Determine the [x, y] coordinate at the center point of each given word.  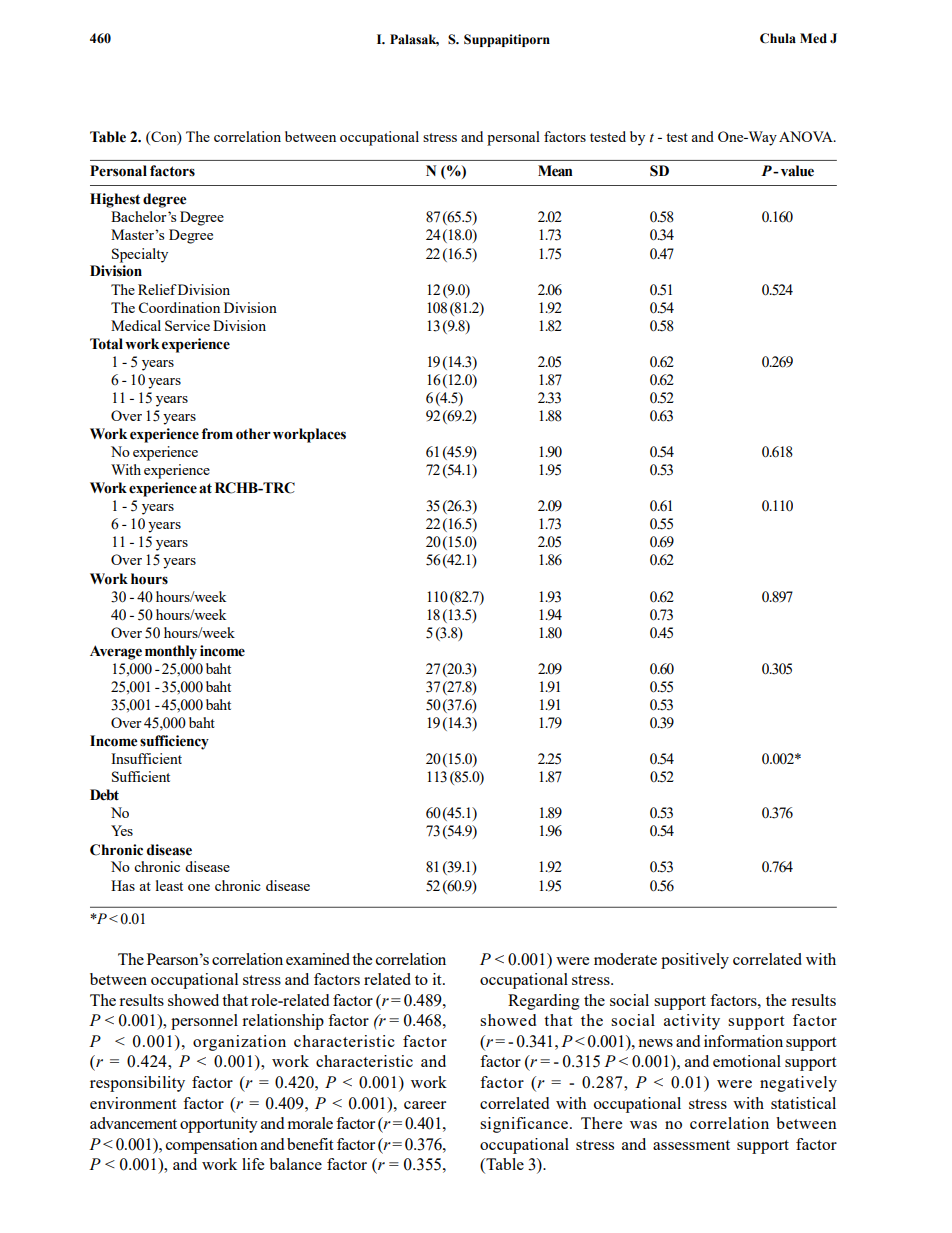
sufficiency [174, 742]
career [425, 1105]
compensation [212, 1146]
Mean [555, 171]
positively [695, 961]
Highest [115, 200]
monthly [171, 652]
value [797, 171]
